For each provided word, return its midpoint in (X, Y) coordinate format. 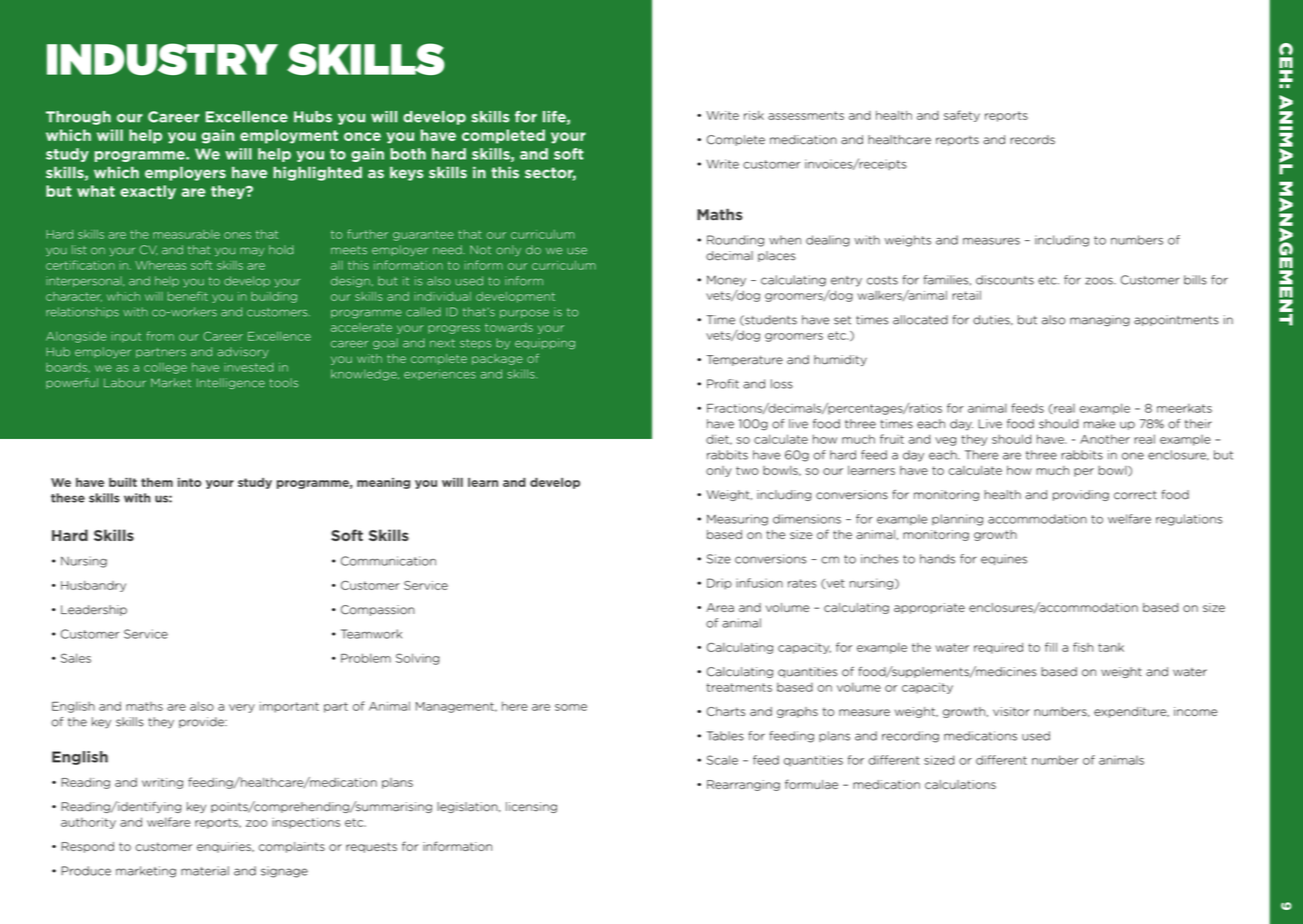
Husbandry (93, 586)
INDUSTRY (162, 59)
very (242, 708)
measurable (186, 234)
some (571, 707)
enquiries (225, 847)
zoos (1100, 281)
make (1099, 424)
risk (754, 115)
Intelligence (231, 383)
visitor (1011, 711)
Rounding (735, 241)
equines (1004, 559)
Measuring (737, 520)
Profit (723, 384)
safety (962, 116)
